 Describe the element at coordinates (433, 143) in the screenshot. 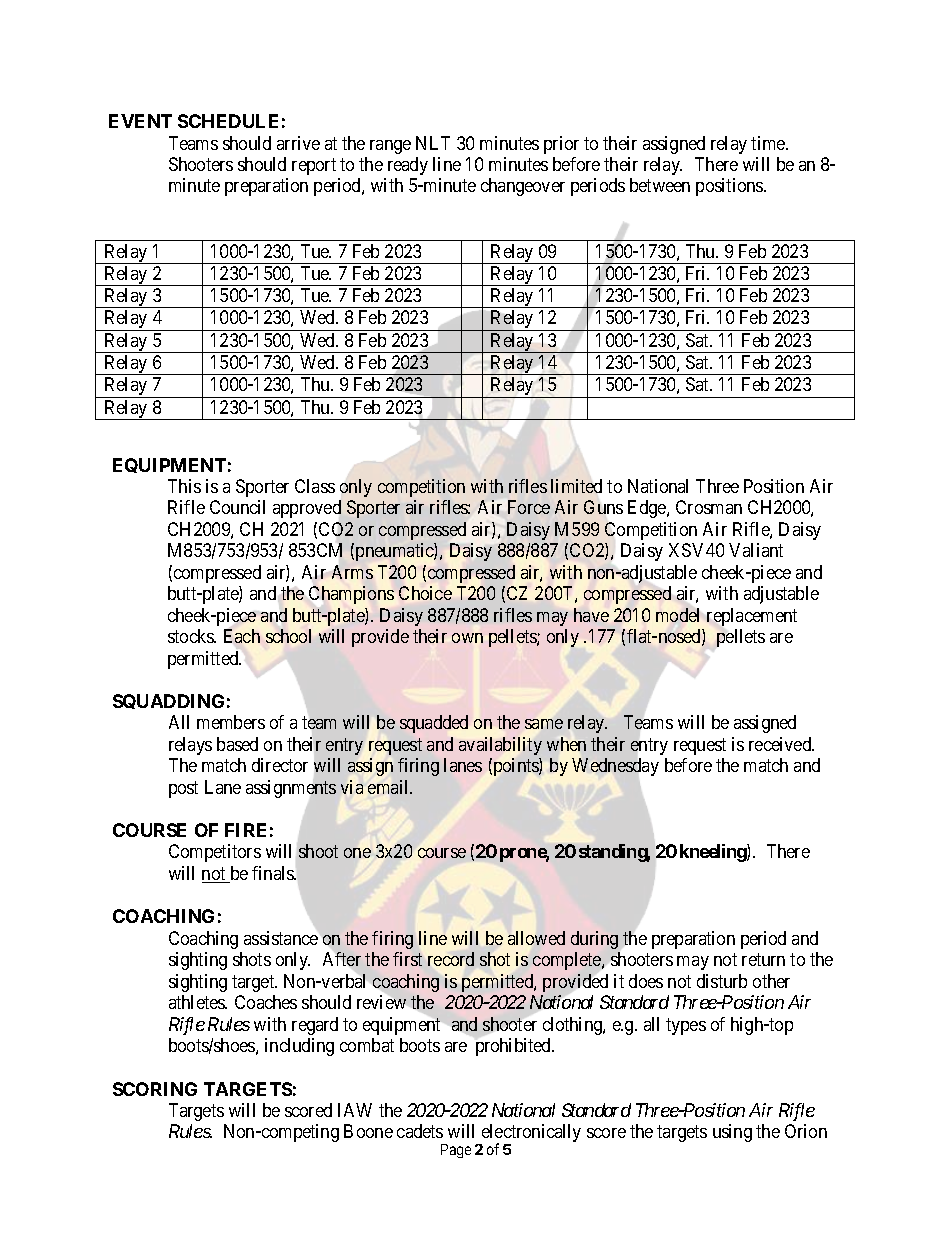

I see `NLT` at that location.
